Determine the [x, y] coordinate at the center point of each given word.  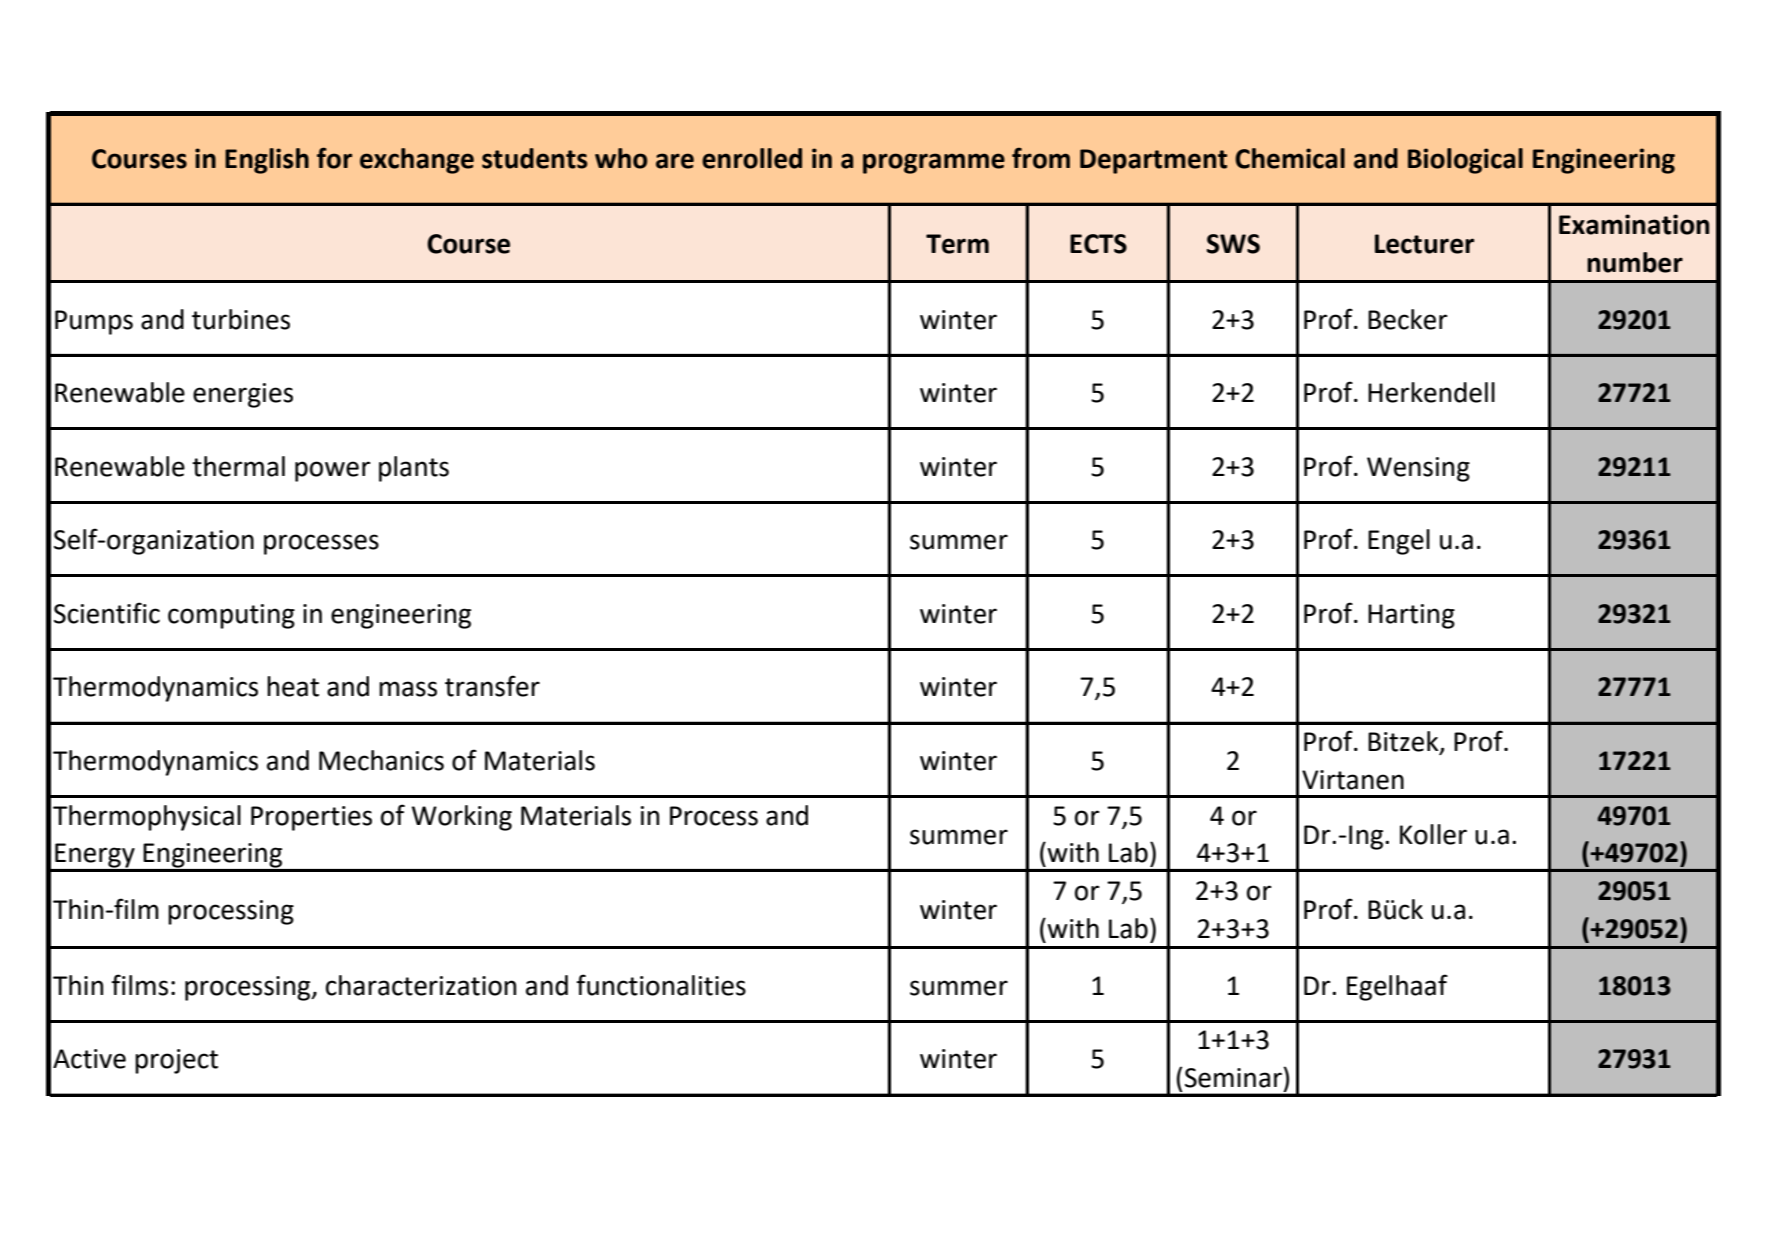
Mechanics [381, 760]
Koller [1433, 834]
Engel [1399, 542]
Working [462, 818]
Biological [1465, 161]
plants [414, 469]
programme [934, 163]
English [267, 161]
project [176, 1061]
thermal [238, 466]
